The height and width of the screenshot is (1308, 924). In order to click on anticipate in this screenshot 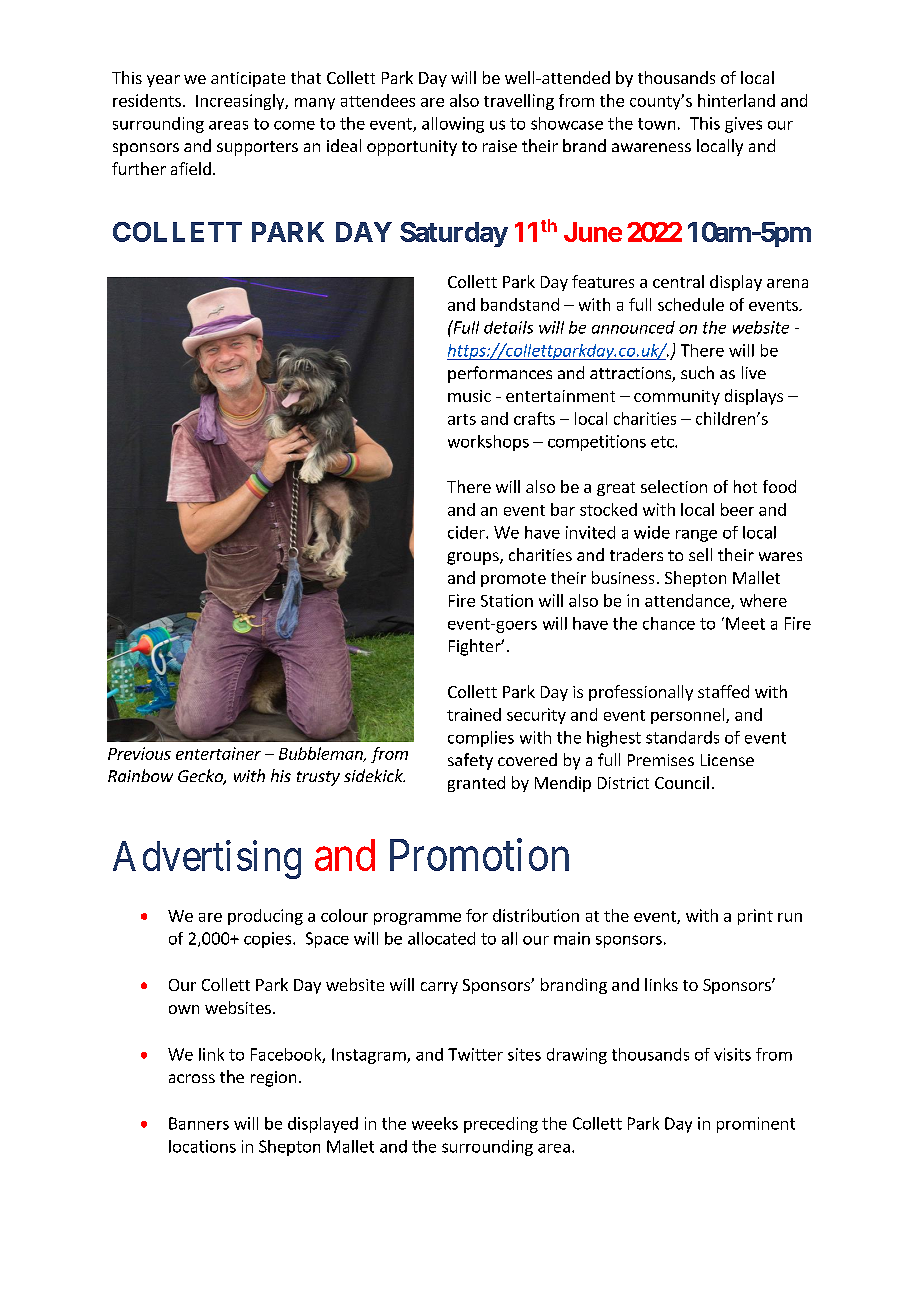, I will do `click(248, 79)`.
